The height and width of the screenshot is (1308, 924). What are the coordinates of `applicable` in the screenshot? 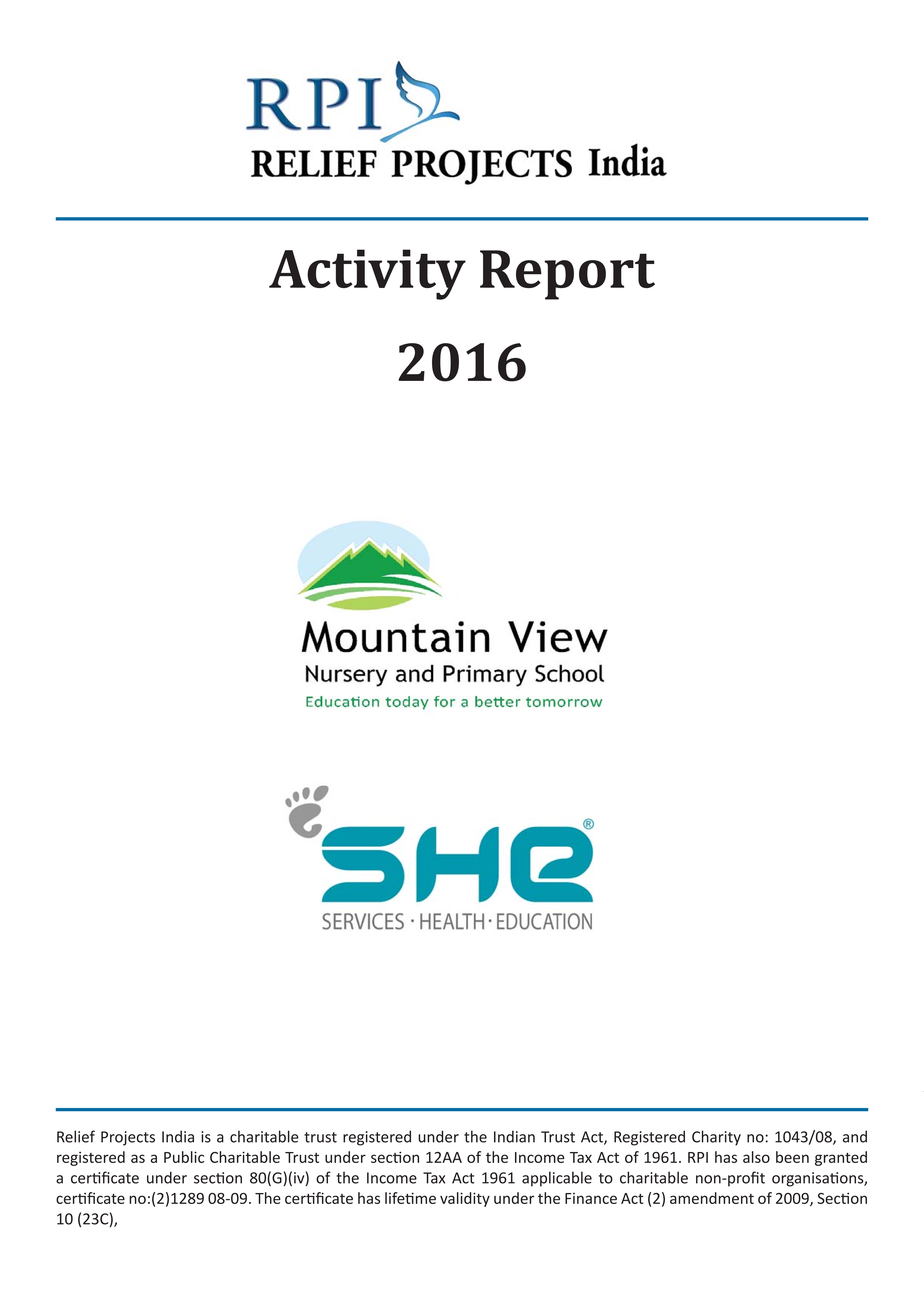 It's located at (557, 1179).
